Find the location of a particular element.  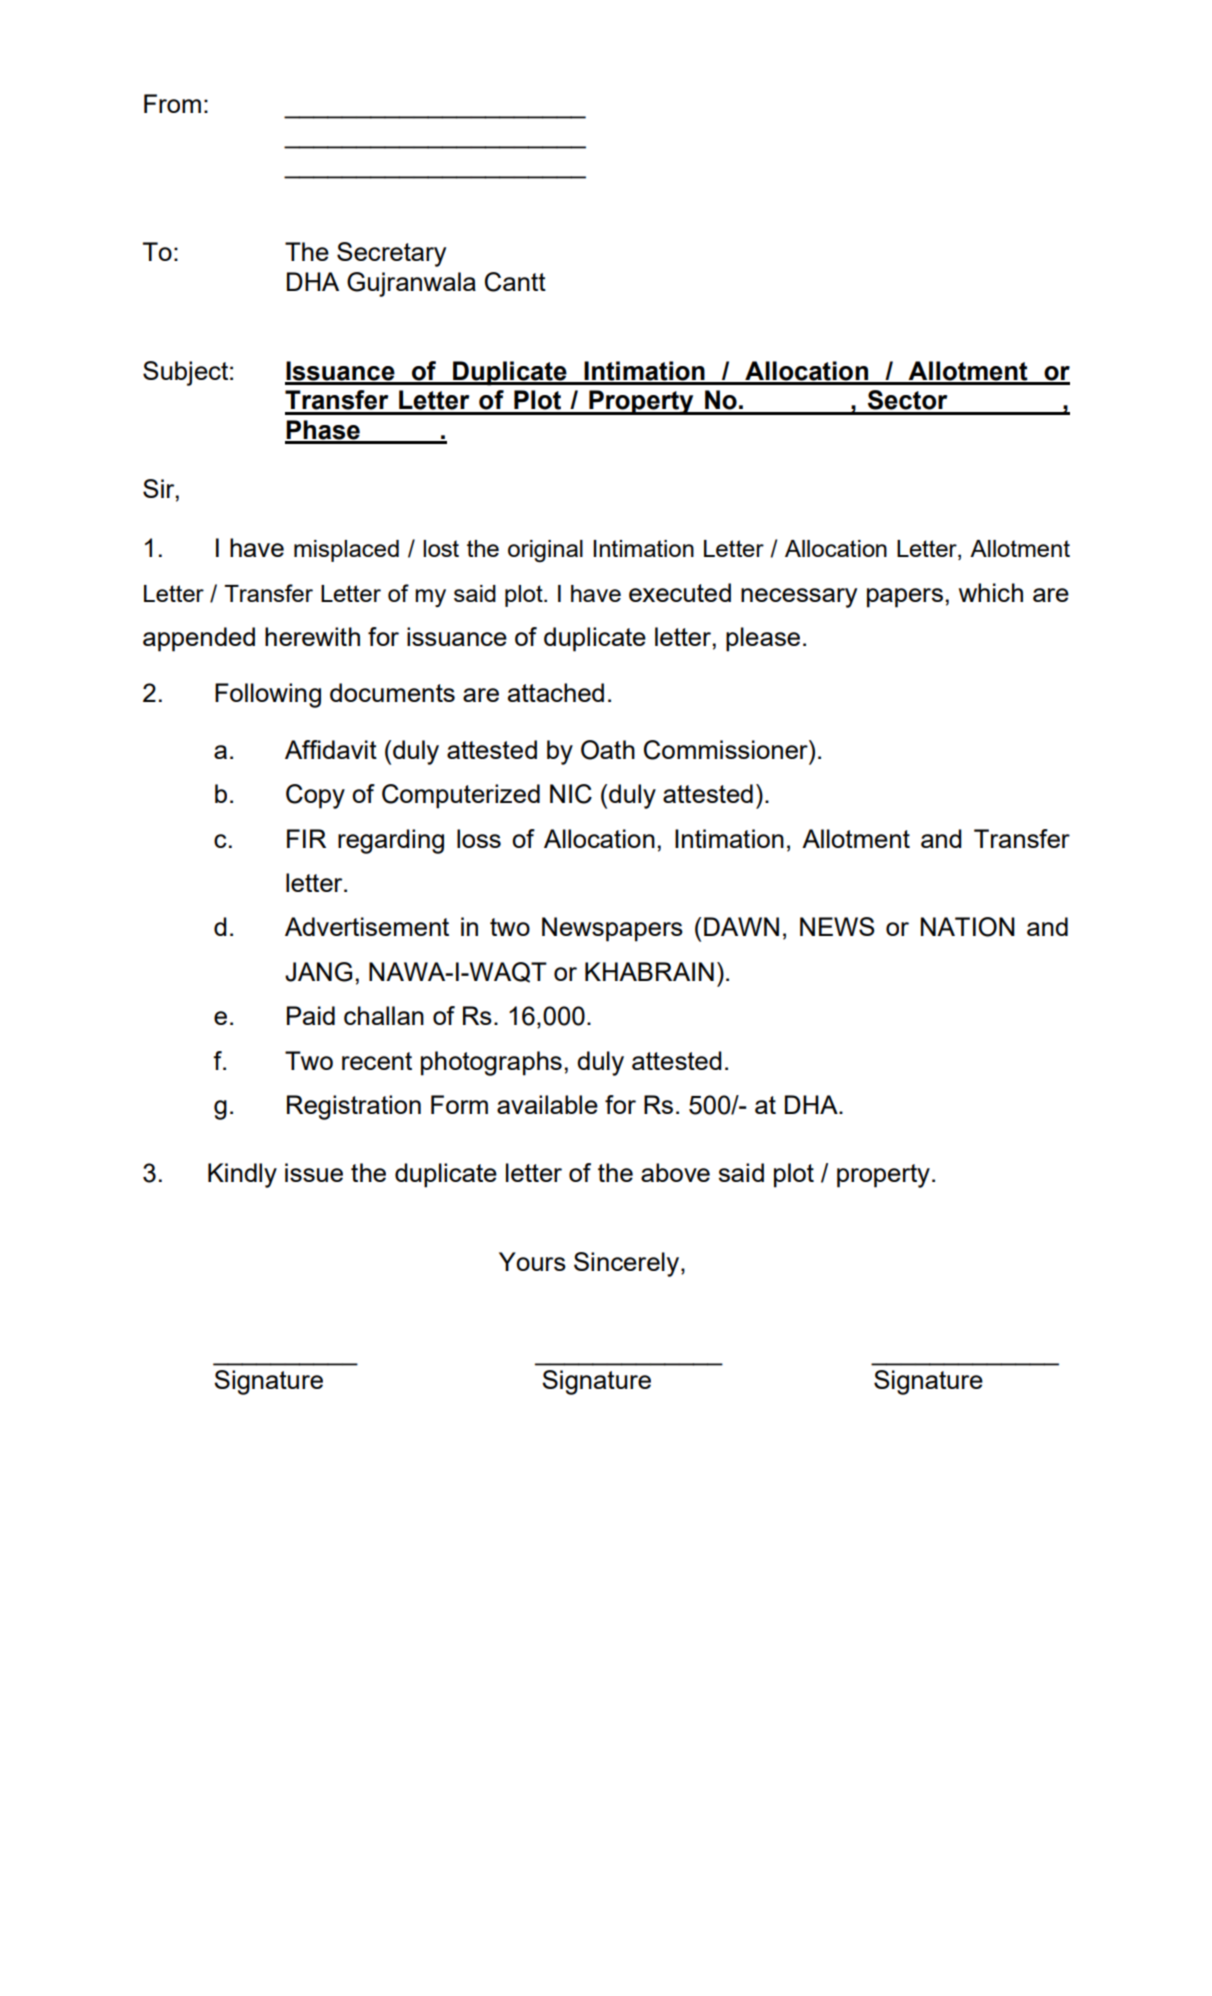

please is located at coordinates (763, 639).
